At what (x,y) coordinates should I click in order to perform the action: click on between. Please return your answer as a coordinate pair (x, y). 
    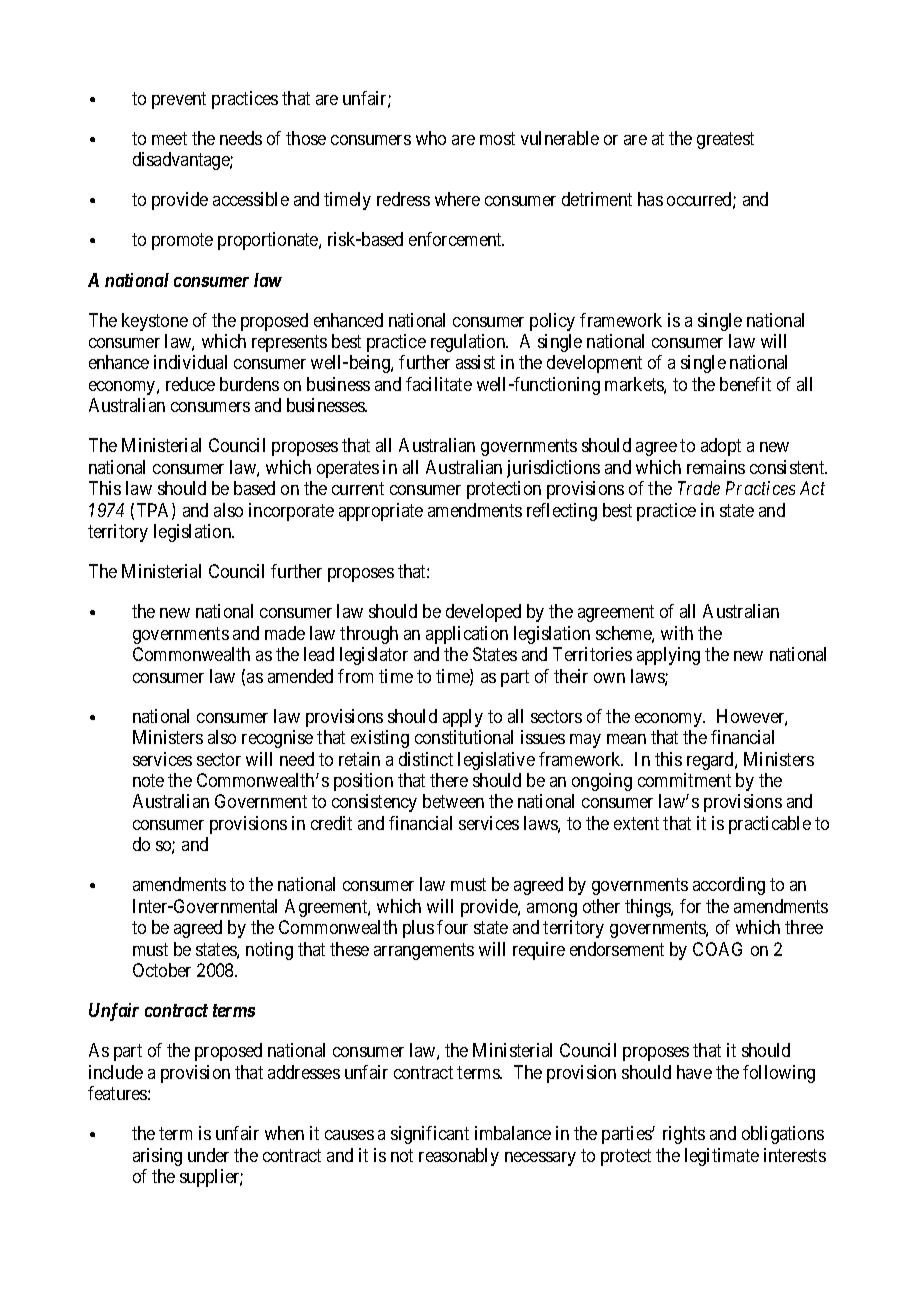
    Looking at the image, I should click on (453, 801).
